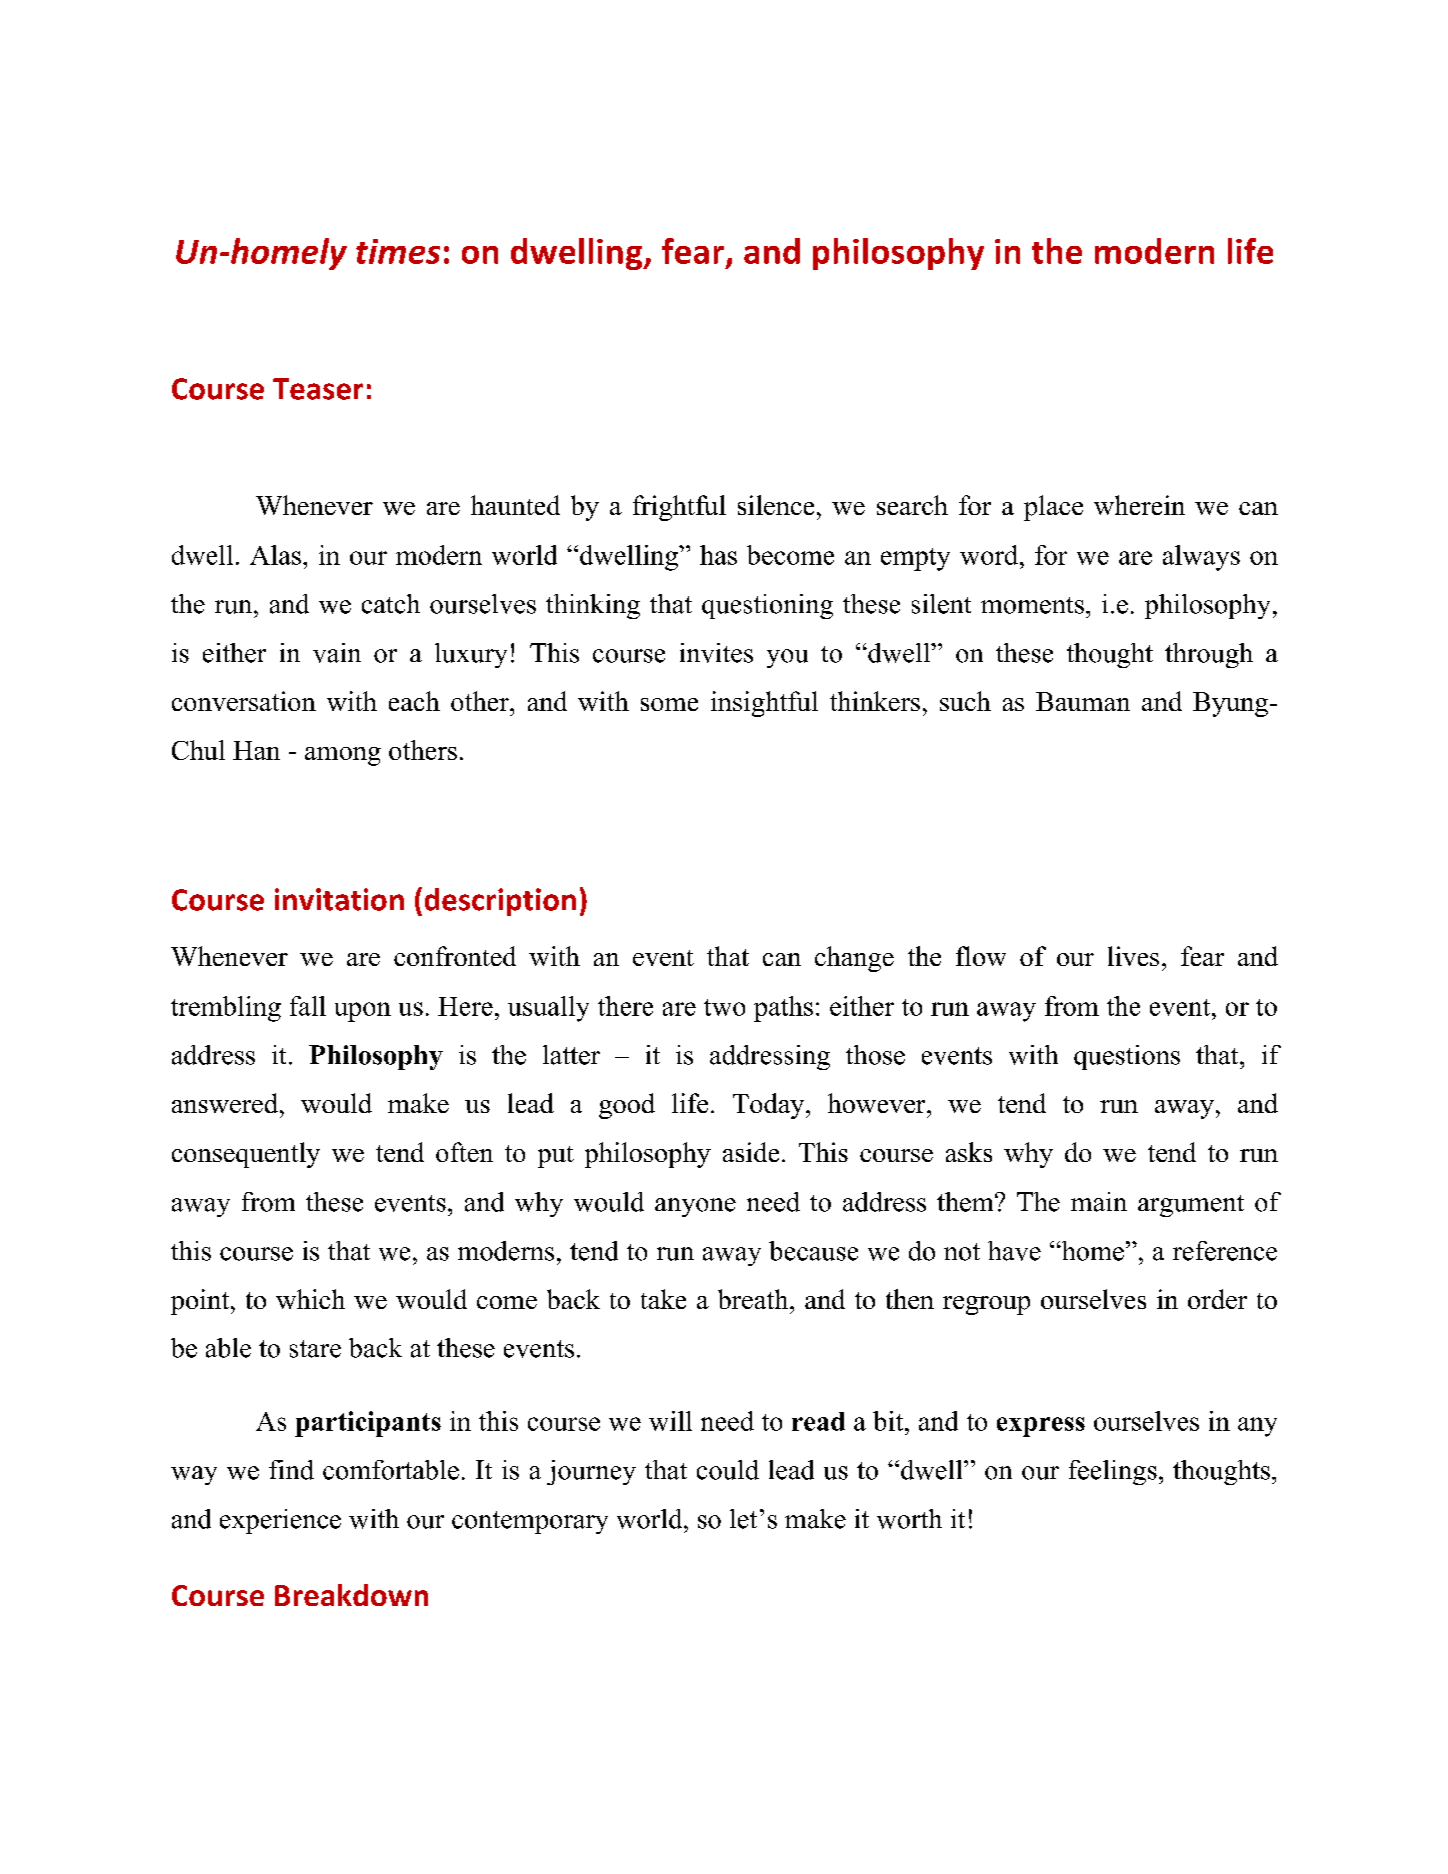  Describe the element at coordinates (776, 505) in the page. I see `silence` at that location.
